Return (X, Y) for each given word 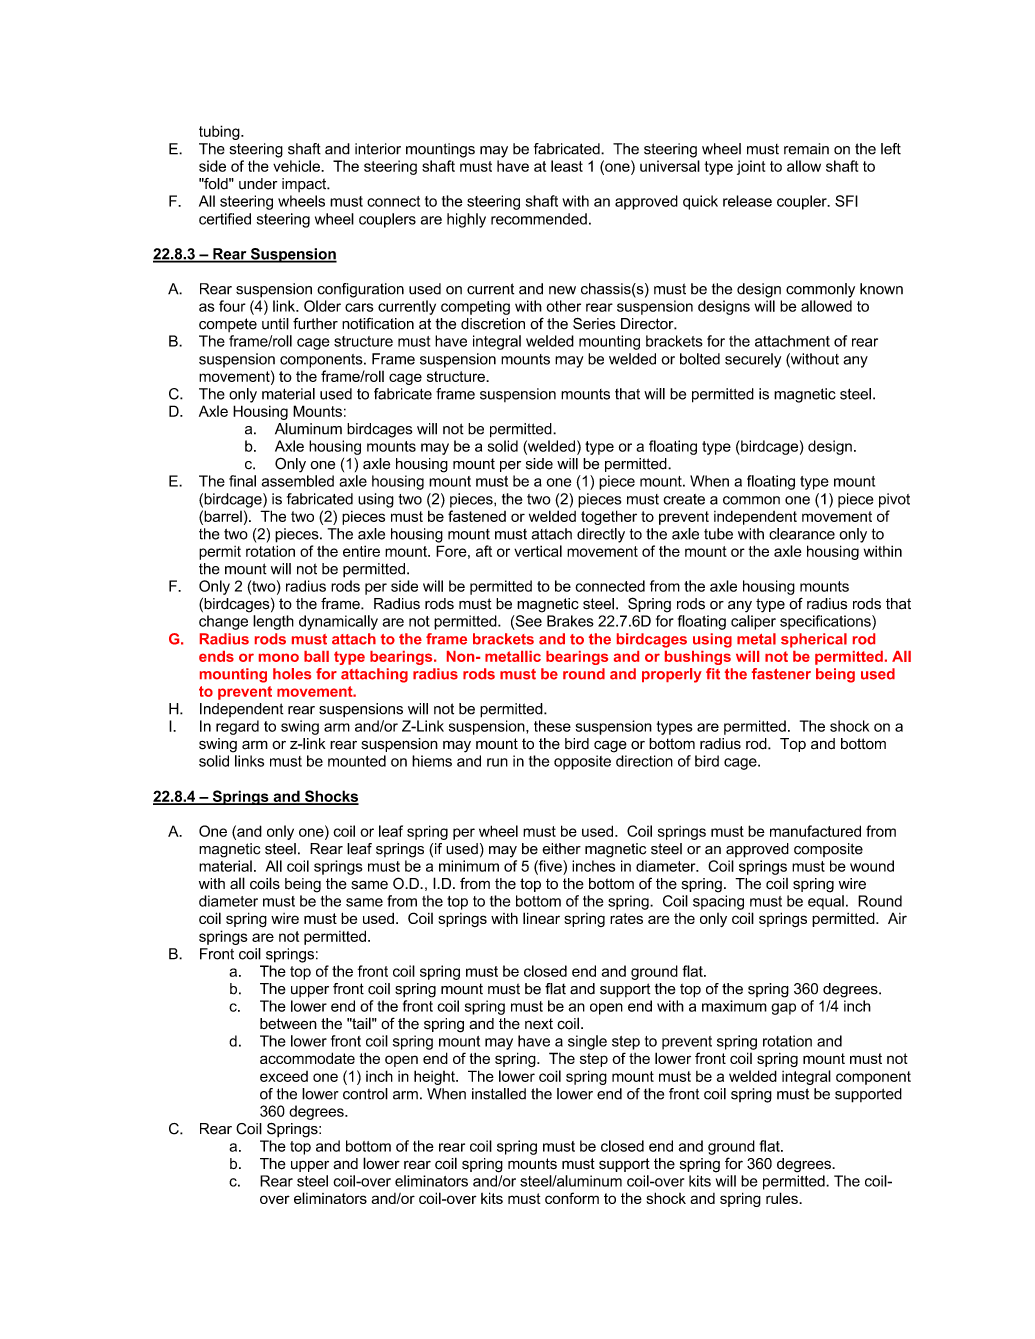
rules (783, 1198)
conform (572, 1198)
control (365, 1094)
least (567, 166)
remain (806, 149)
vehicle (297, 166)
